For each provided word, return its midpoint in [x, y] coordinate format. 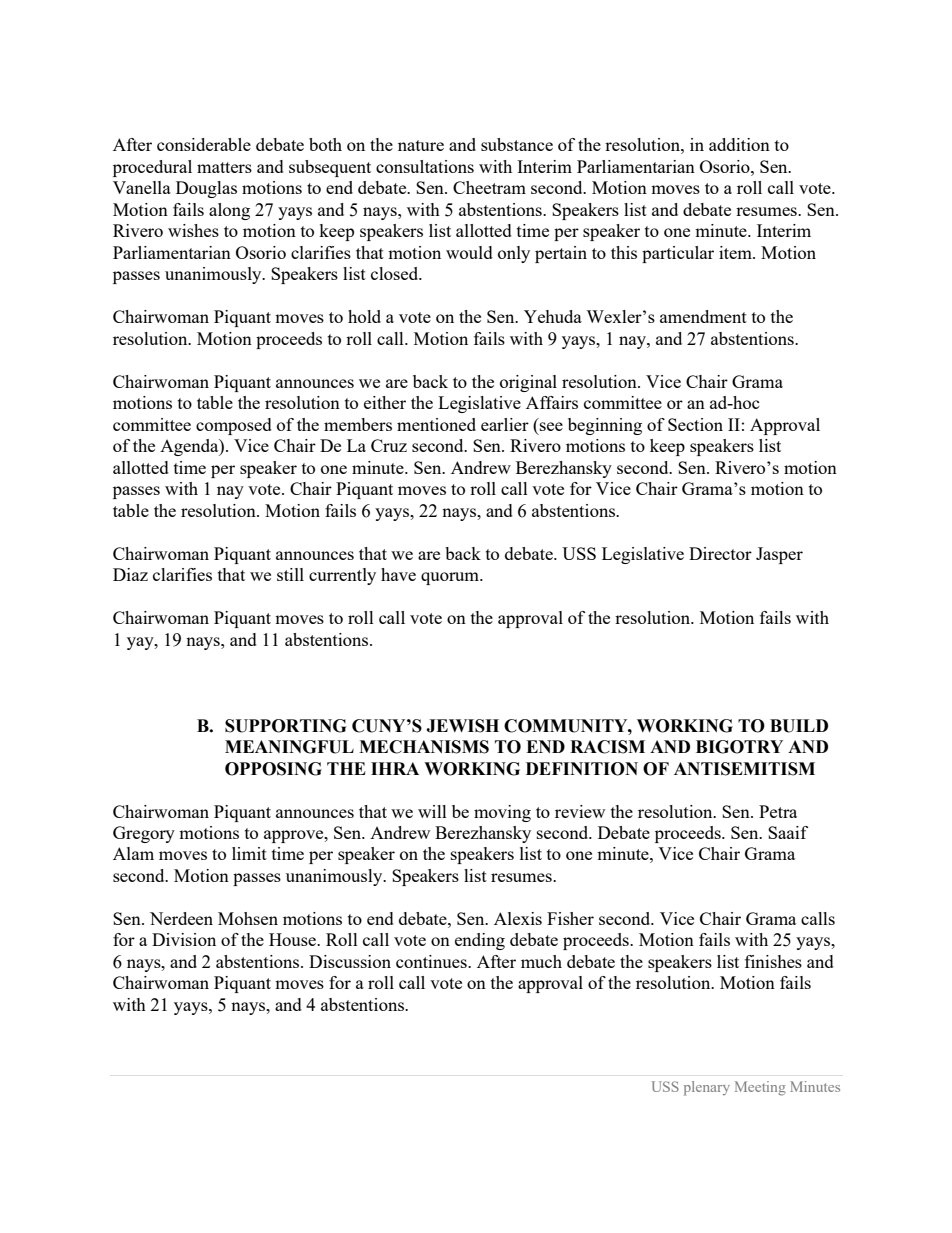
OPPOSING [273, 769]
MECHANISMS [424, 747]
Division [184, 939]
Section [695, 424]
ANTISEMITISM [744, 769]
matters [224, 167]
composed [234, 426]
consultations [425, 166]
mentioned [436, 424]
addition [739, 144]
